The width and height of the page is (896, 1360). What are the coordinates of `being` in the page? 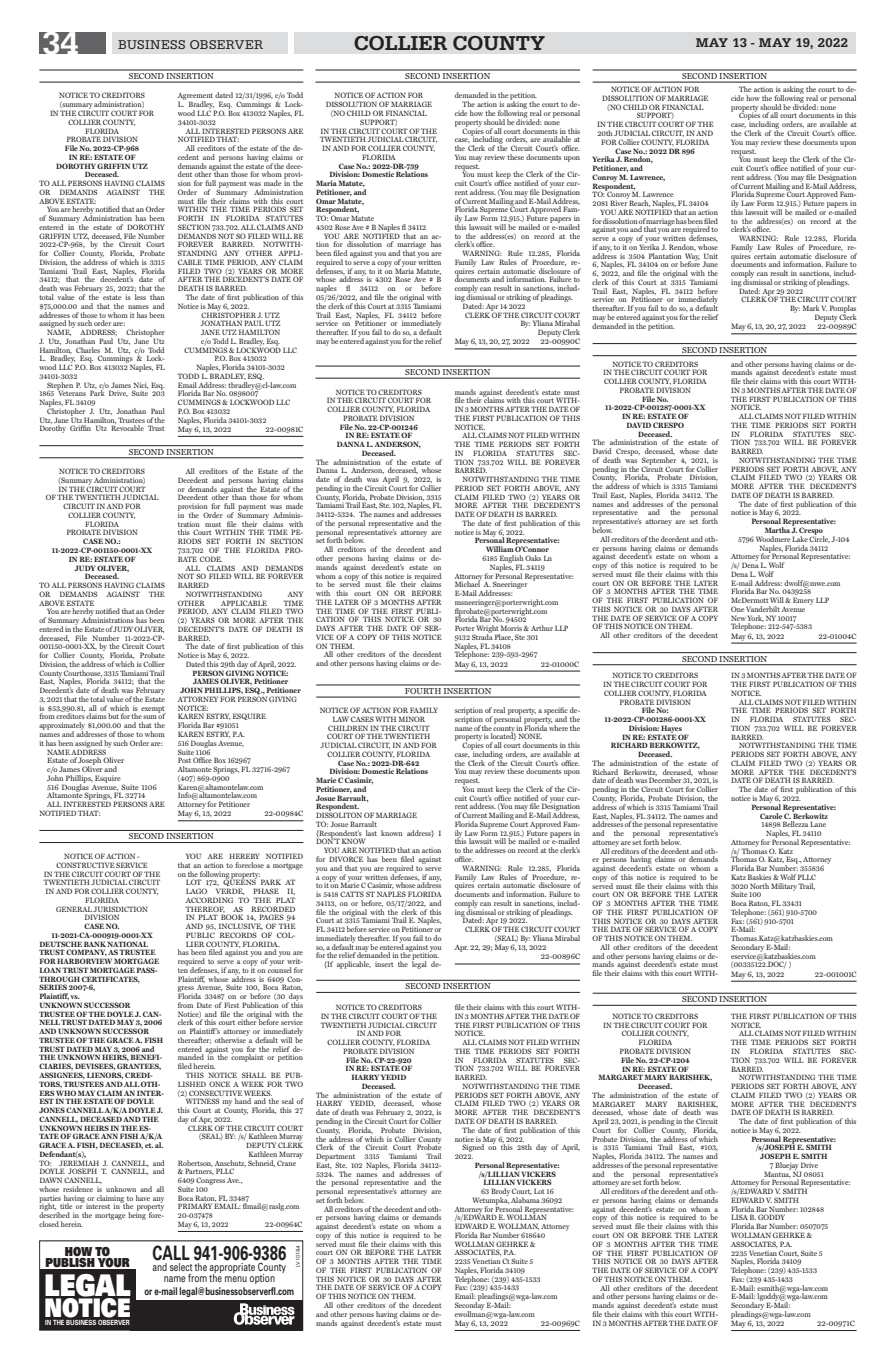 It's located at (138, 1215).
